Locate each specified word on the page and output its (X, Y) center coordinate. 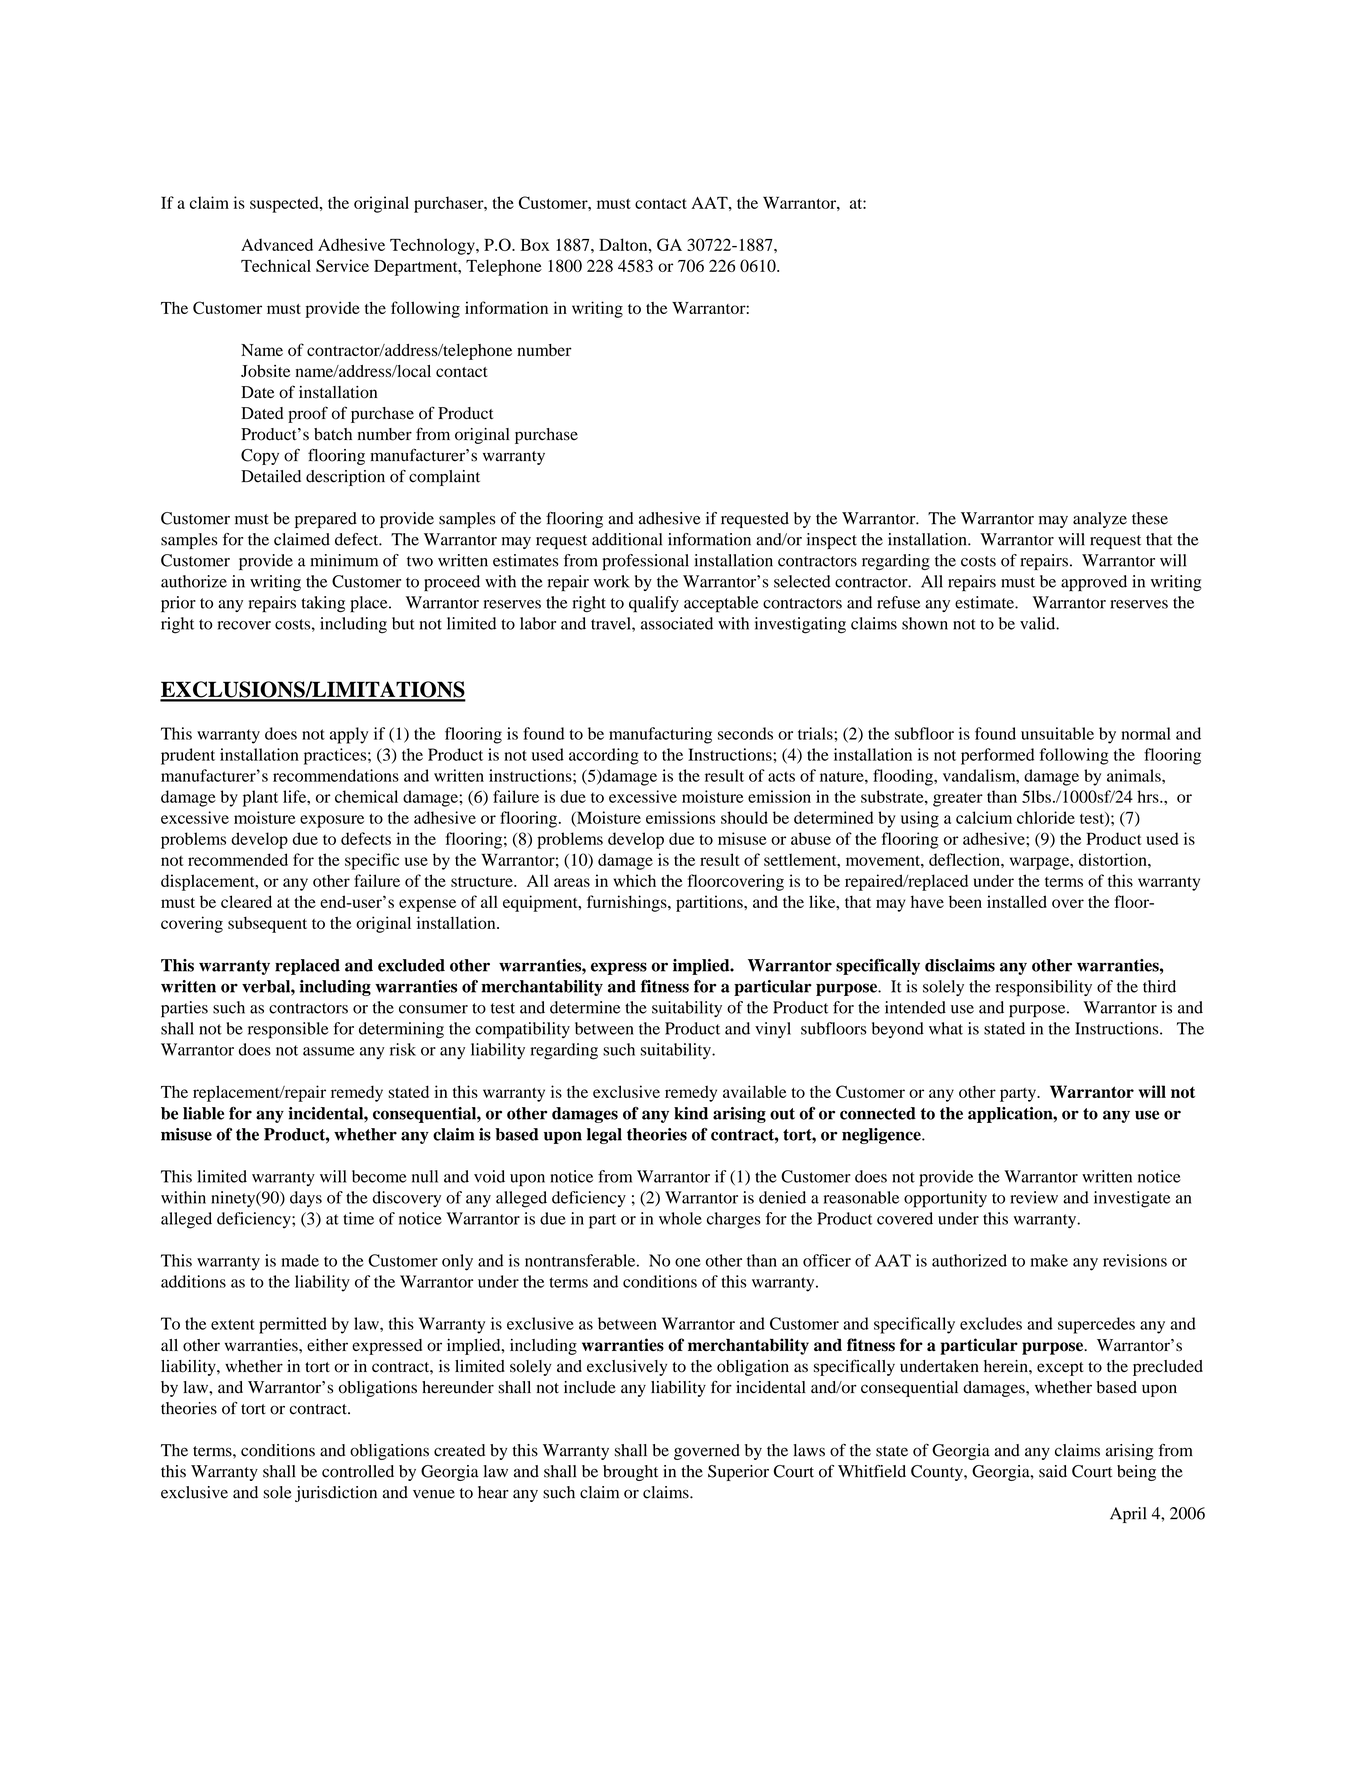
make (1049, 1260)
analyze (1100, 520)
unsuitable (1057, 733)
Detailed (271, 476)
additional (627, 539)
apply (349, 735)
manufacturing (660, 735)
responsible (288, 1030)
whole (680, 1218)
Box (534, 245)
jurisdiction (336, 1494)
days (306, 1199)
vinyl (773, 1030)
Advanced (277, 244)
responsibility (1044, 988)
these (1150, 518)
